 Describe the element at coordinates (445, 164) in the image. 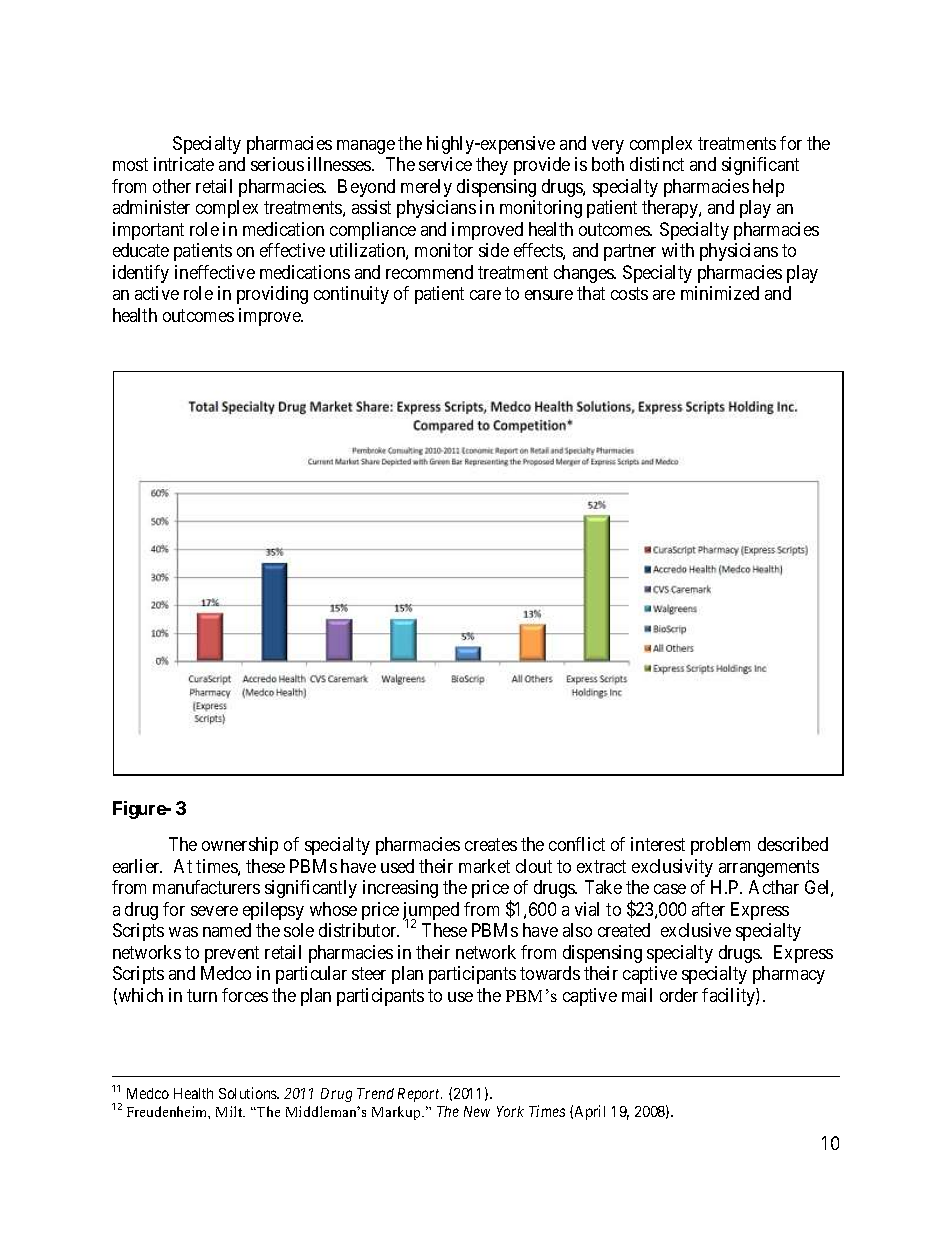

I see `service` at that location.
